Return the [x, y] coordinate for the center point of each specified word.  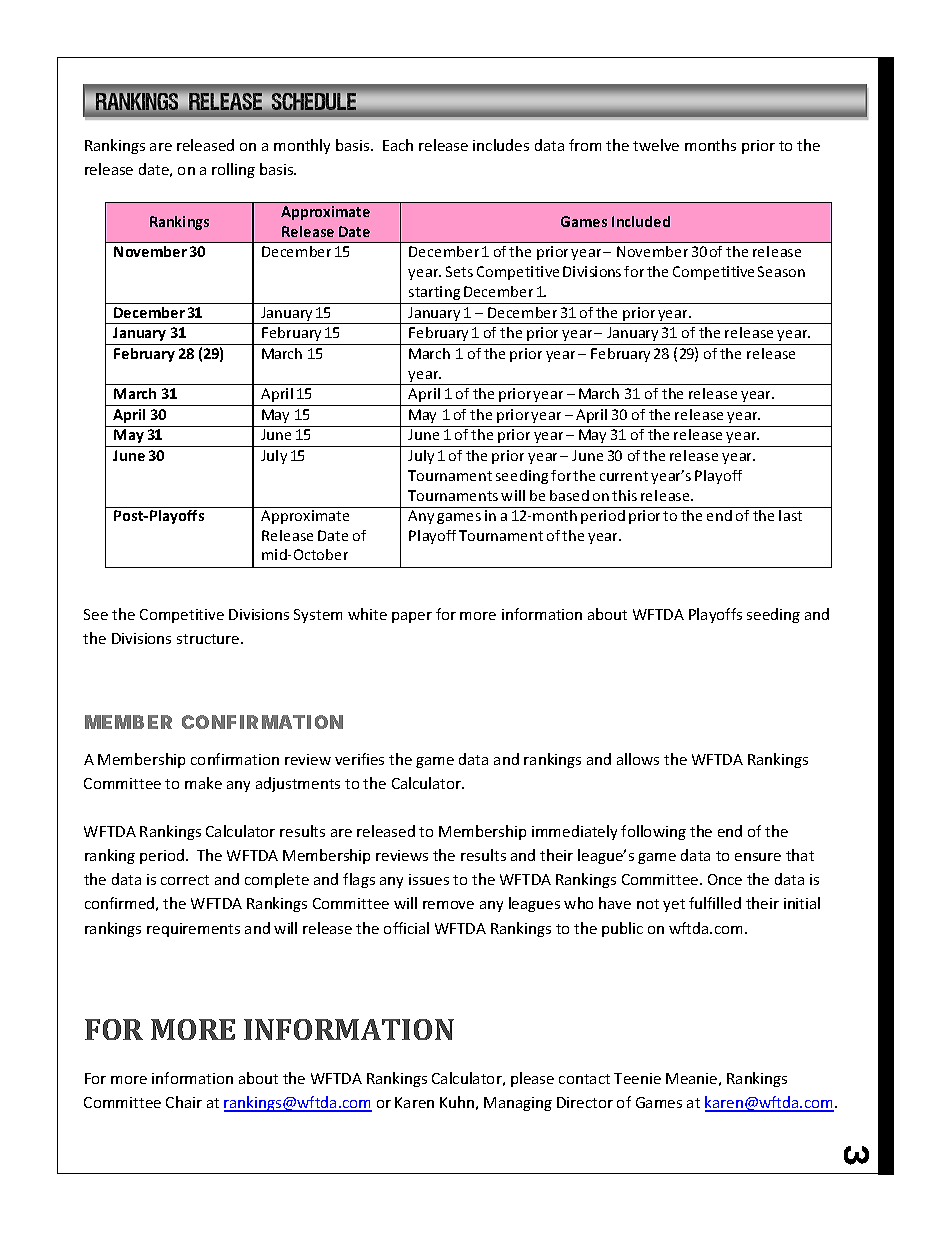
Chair [184, 1102]
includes [501, 145]
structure [209, 639]
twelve [656, 145]
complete [277, 880]
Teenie [637, 1078]
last [791, 514]
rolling [233, 170]
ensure [758, 857]
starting [434, 293]
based [569, 495]
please [532, 1079]
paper [412, 617]
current [624, 476]
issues [429, 879]
